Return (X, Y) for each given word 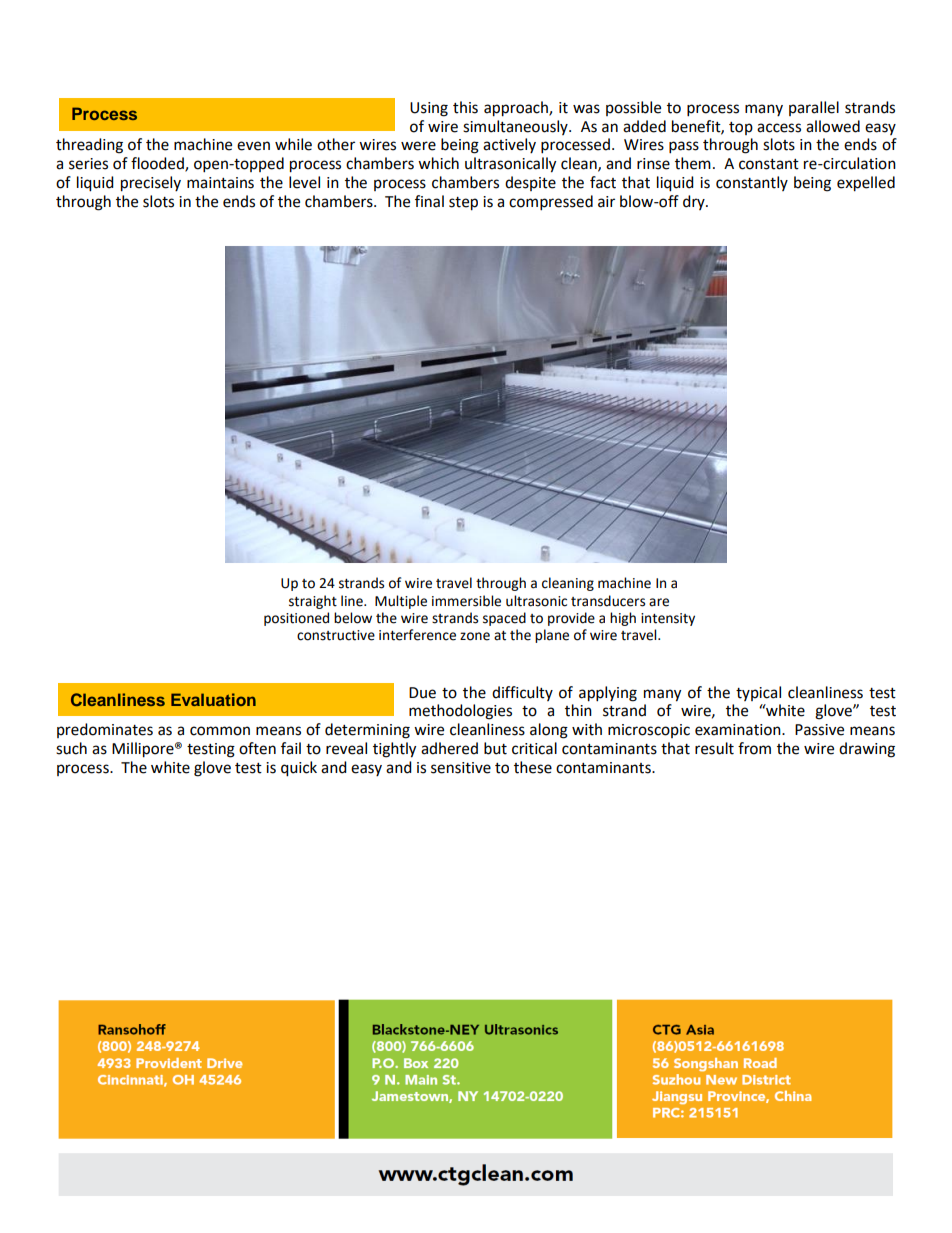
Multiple (401, 602)
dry (695, 202)
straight (313, 602)
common (220, 731)
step (463, 204)
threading (89, 146)
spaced (504, 619)
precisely (151, 184)
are (659, 602)
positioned (296, 619)
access (779, 128)
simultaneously (516, 127)
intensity (668, 619)
